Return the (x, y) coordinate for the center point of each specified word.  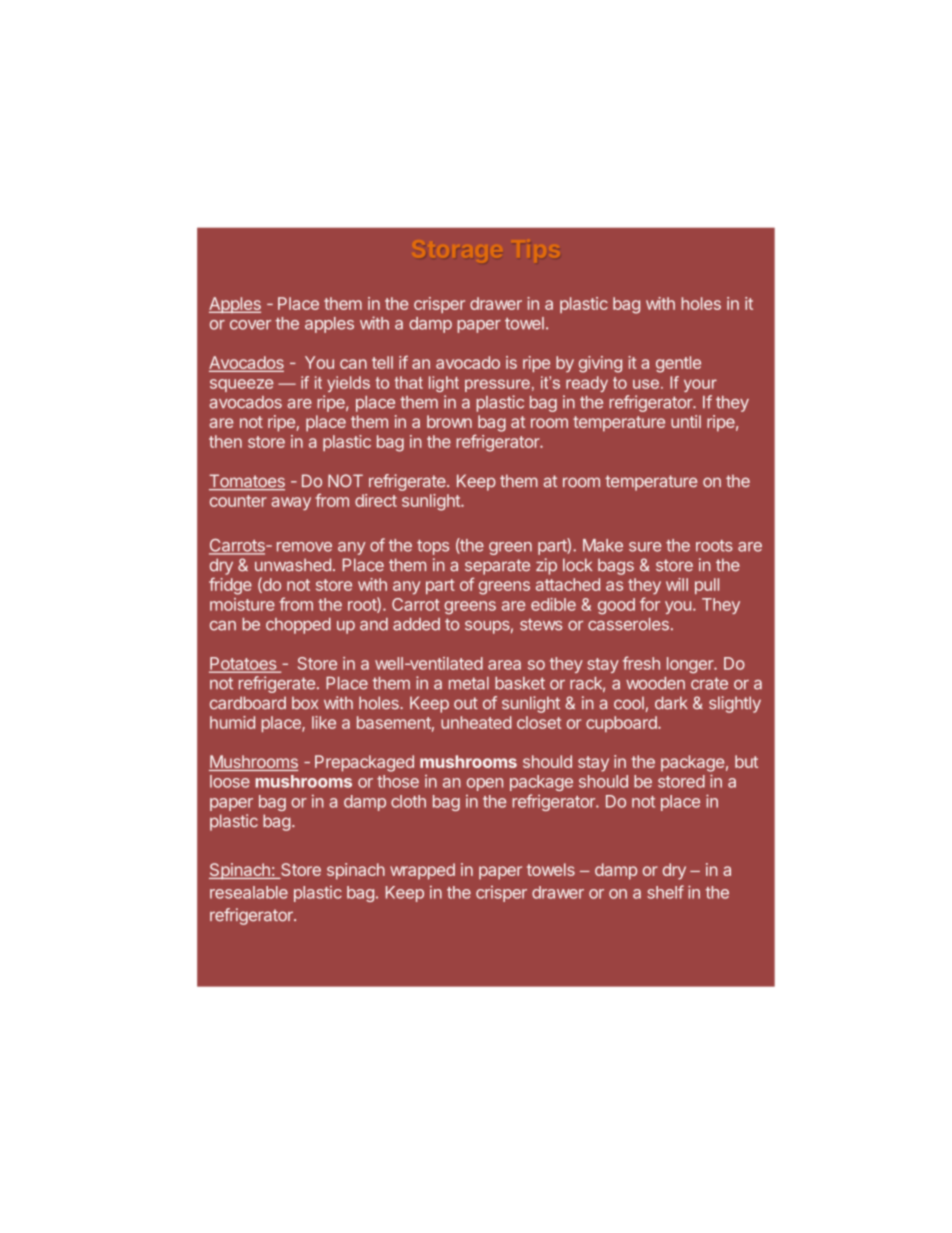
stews (541, 625)
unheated (476, 722)
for (650, 604)
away (291, 503)
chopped (298, 626)
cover (250, 325)
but (746, 761)
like (324, 722)
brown (449, 421)
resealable (249, 892)
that (409, 382)
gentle (678, 364)
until (686, 421)
